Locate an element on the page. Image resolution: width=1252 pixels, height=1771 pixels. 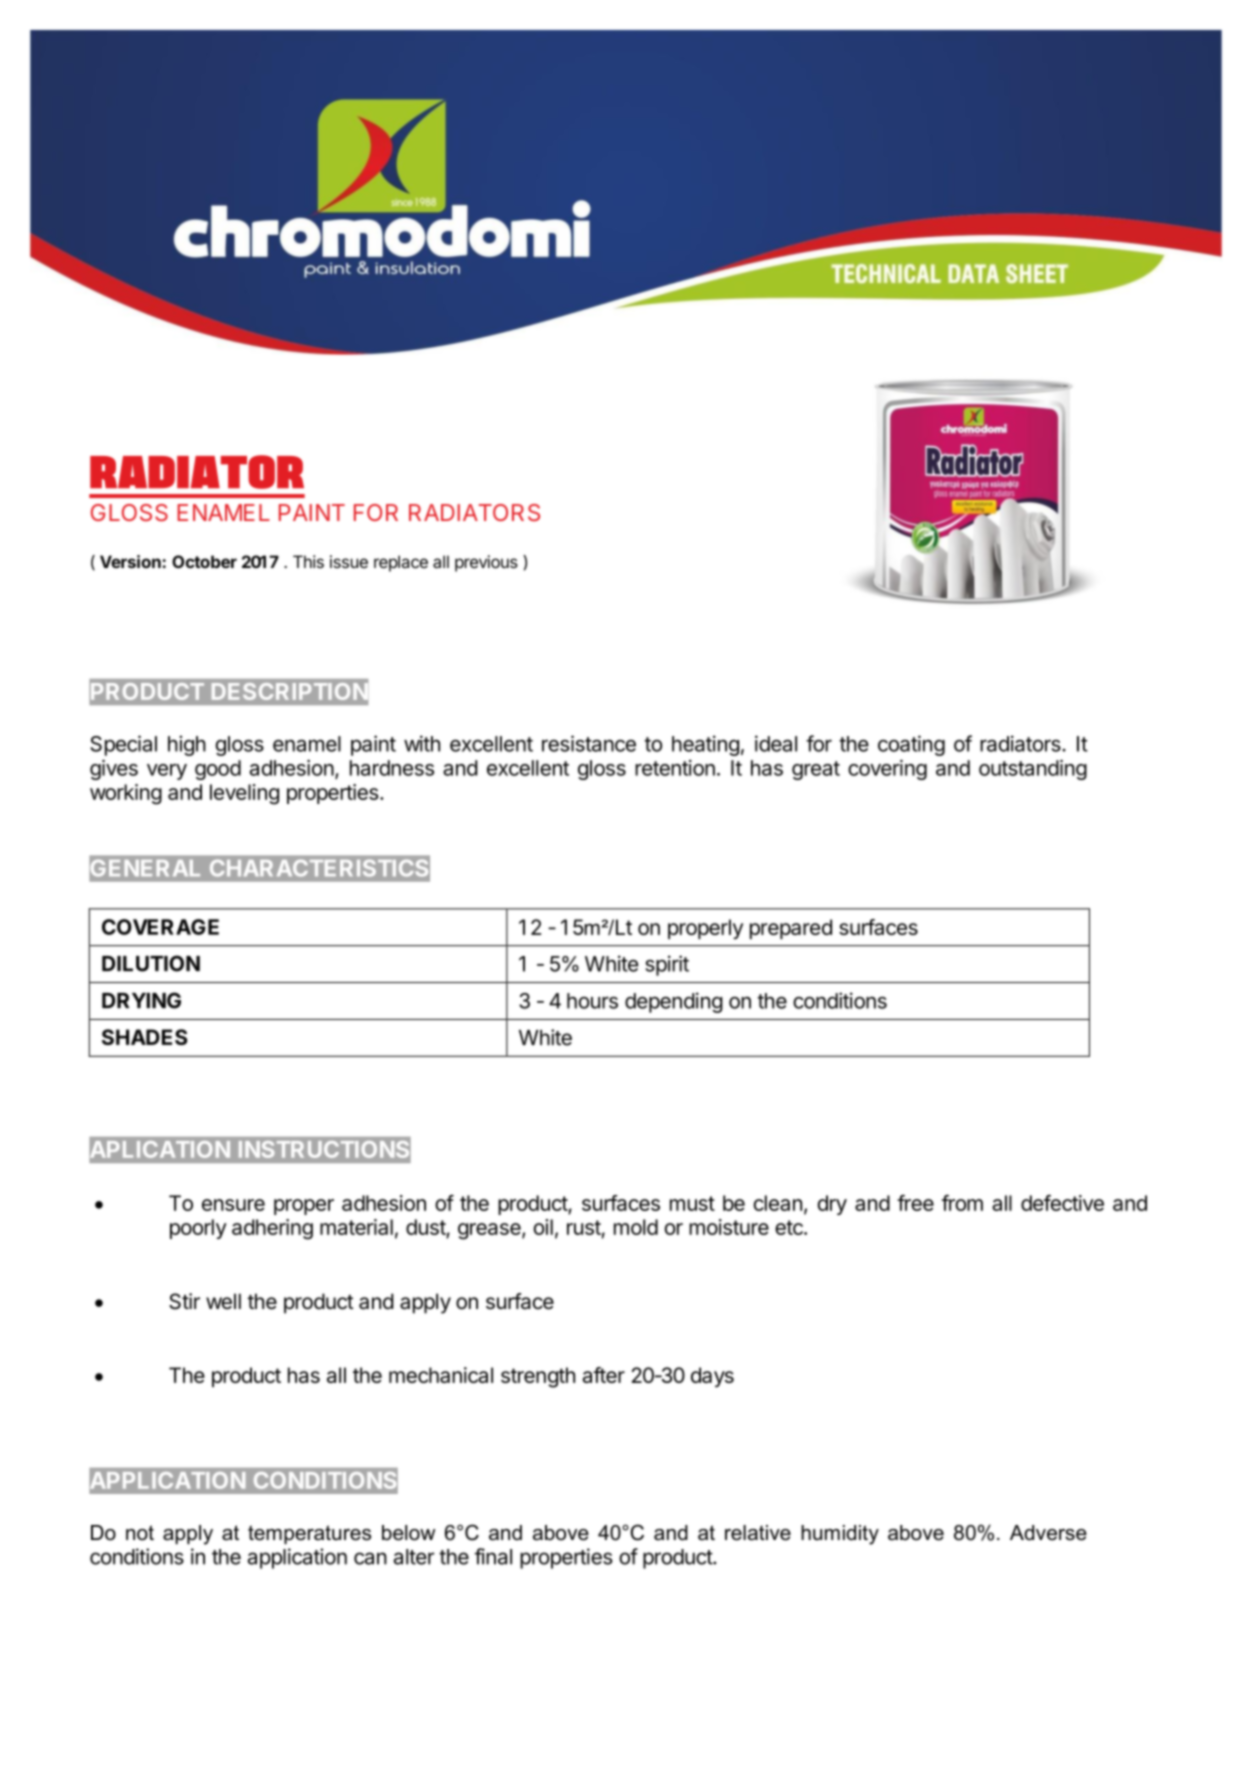
October is located at coordinates (204, 561).
